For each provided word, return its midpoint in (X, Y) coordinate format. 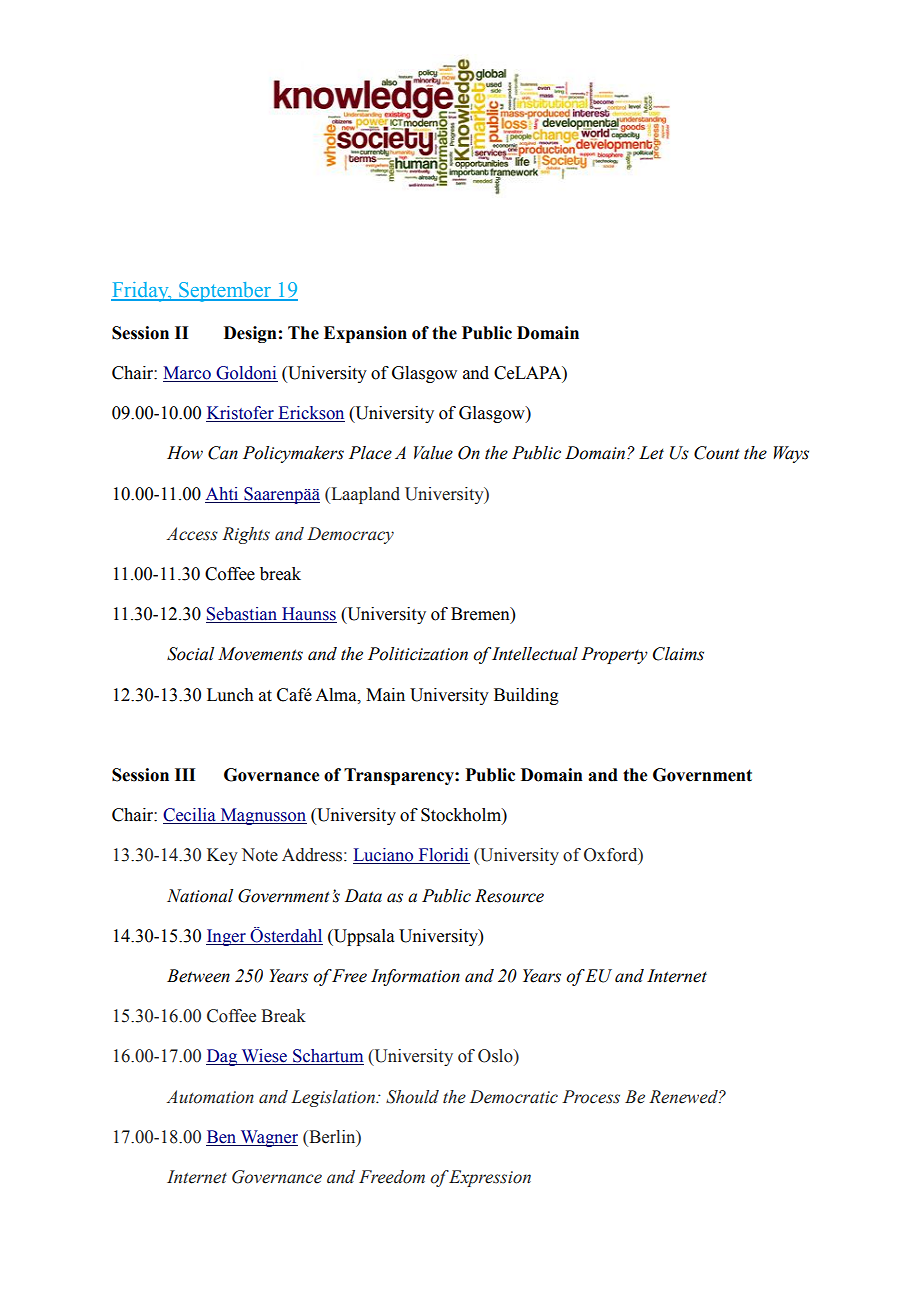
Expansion (365, 334)
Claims (678, 654)
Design (250, 334)
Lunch (230, 695)
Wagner (268, 1138)
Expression (489, 1178)
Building (526, 696)
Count (717, 453)
